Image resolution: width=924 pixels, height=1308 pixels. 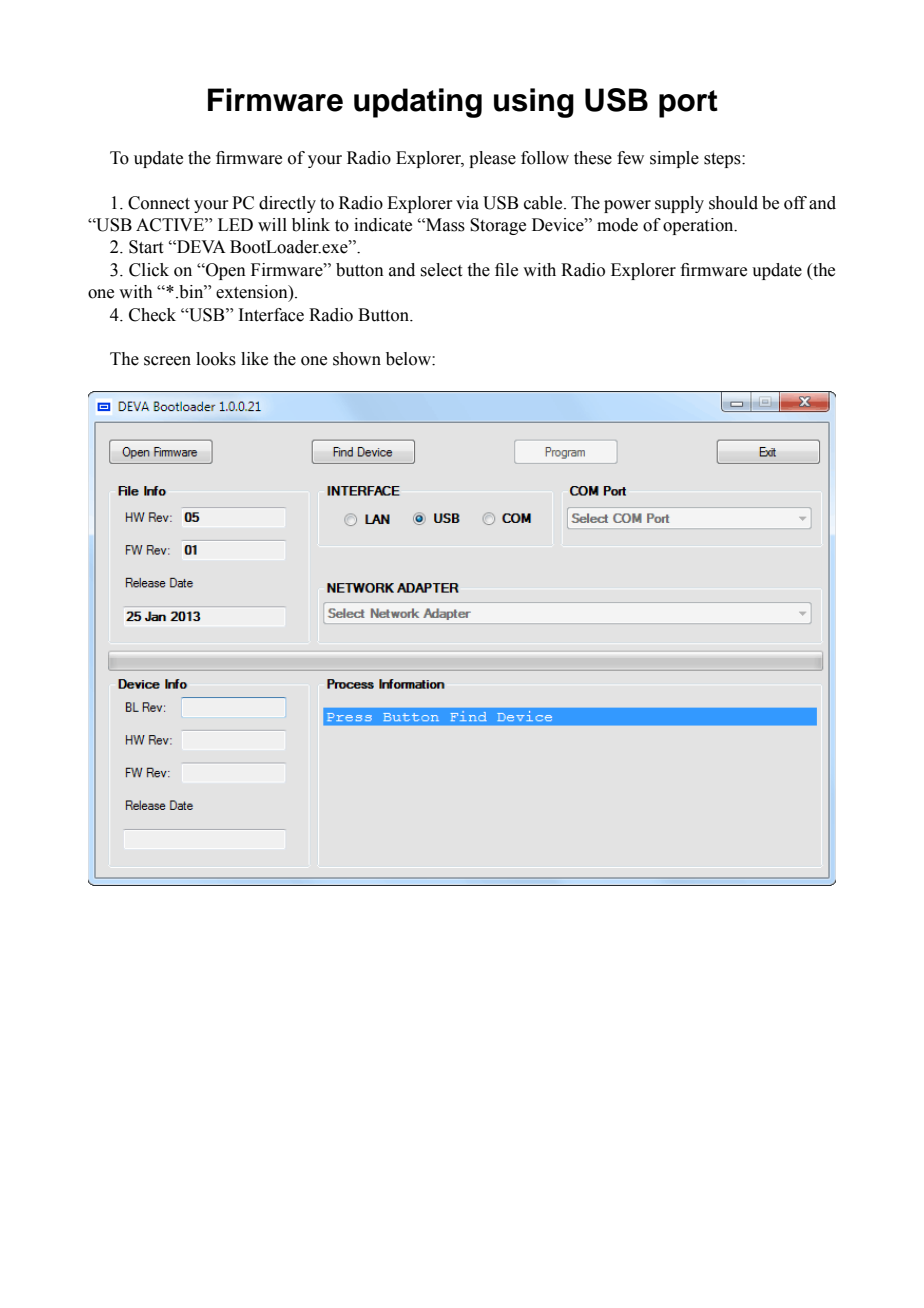 What do you see at coordinates (159, 203) in the image?
I see `Connect` at bounding box center [159, 203].
